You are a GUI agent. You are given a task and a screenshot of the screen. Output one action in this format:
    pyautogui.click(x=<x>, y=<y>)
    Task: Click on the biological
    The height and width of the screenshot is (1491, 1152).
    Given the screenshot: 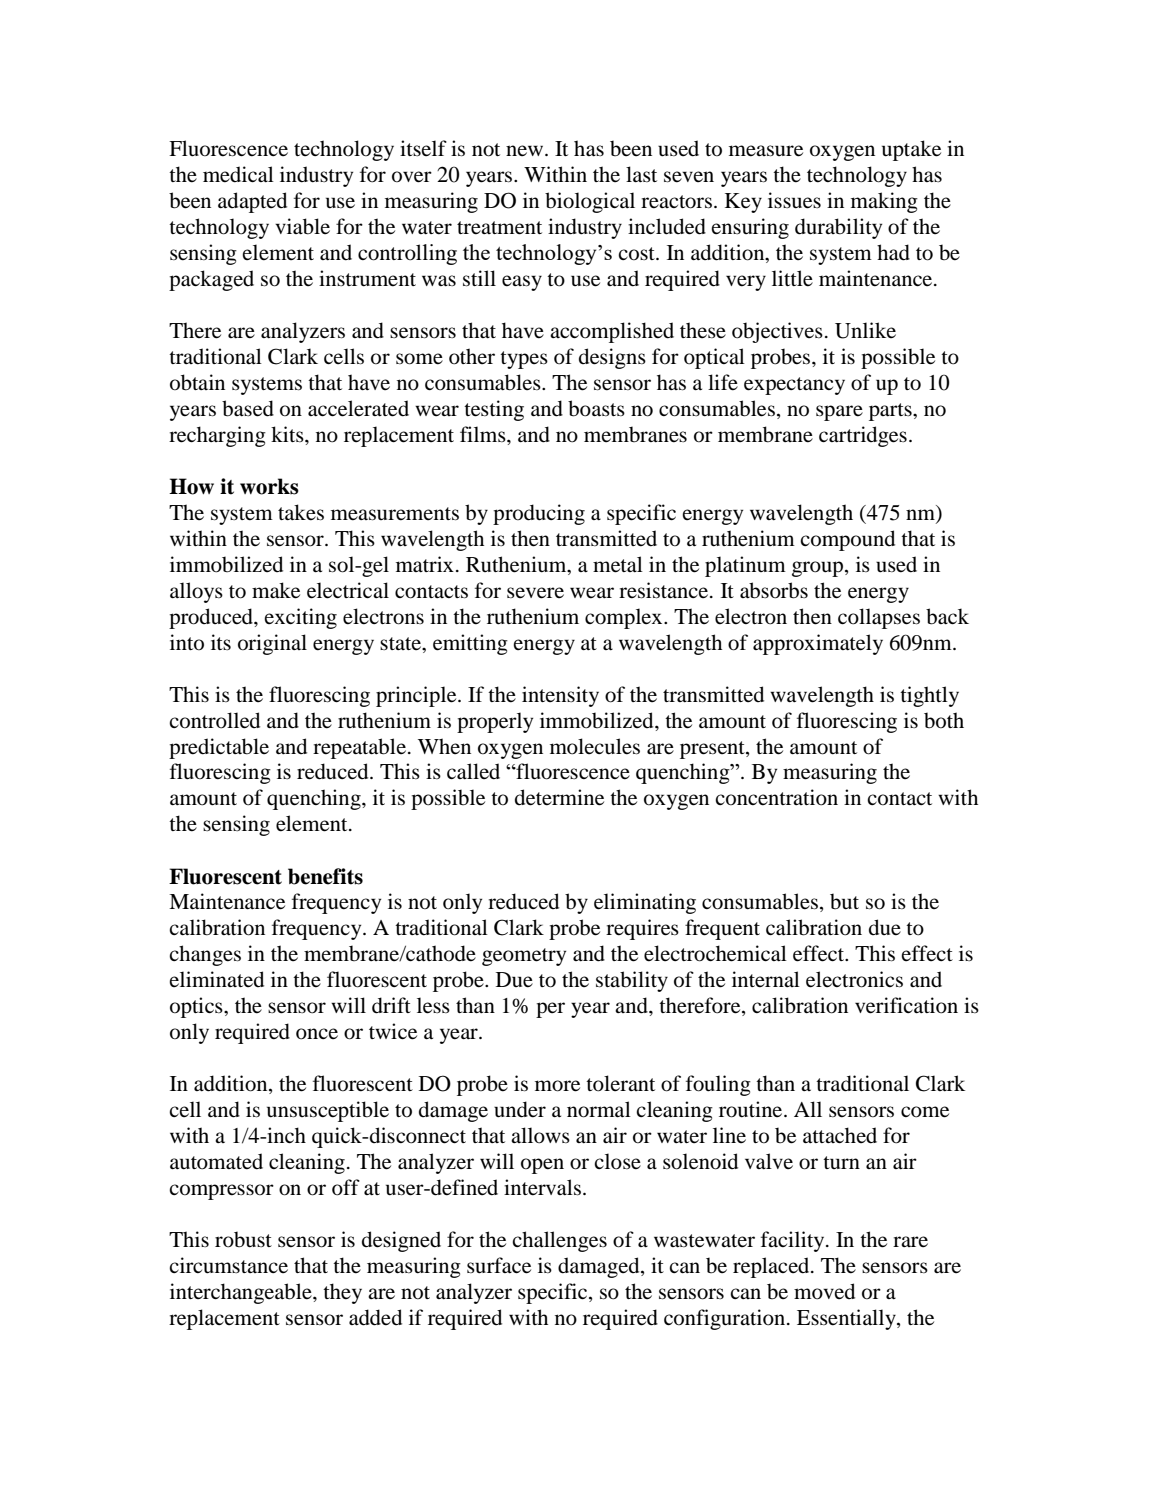 What is the action you would take?
    pyautogui.click(x=590, y=202)
